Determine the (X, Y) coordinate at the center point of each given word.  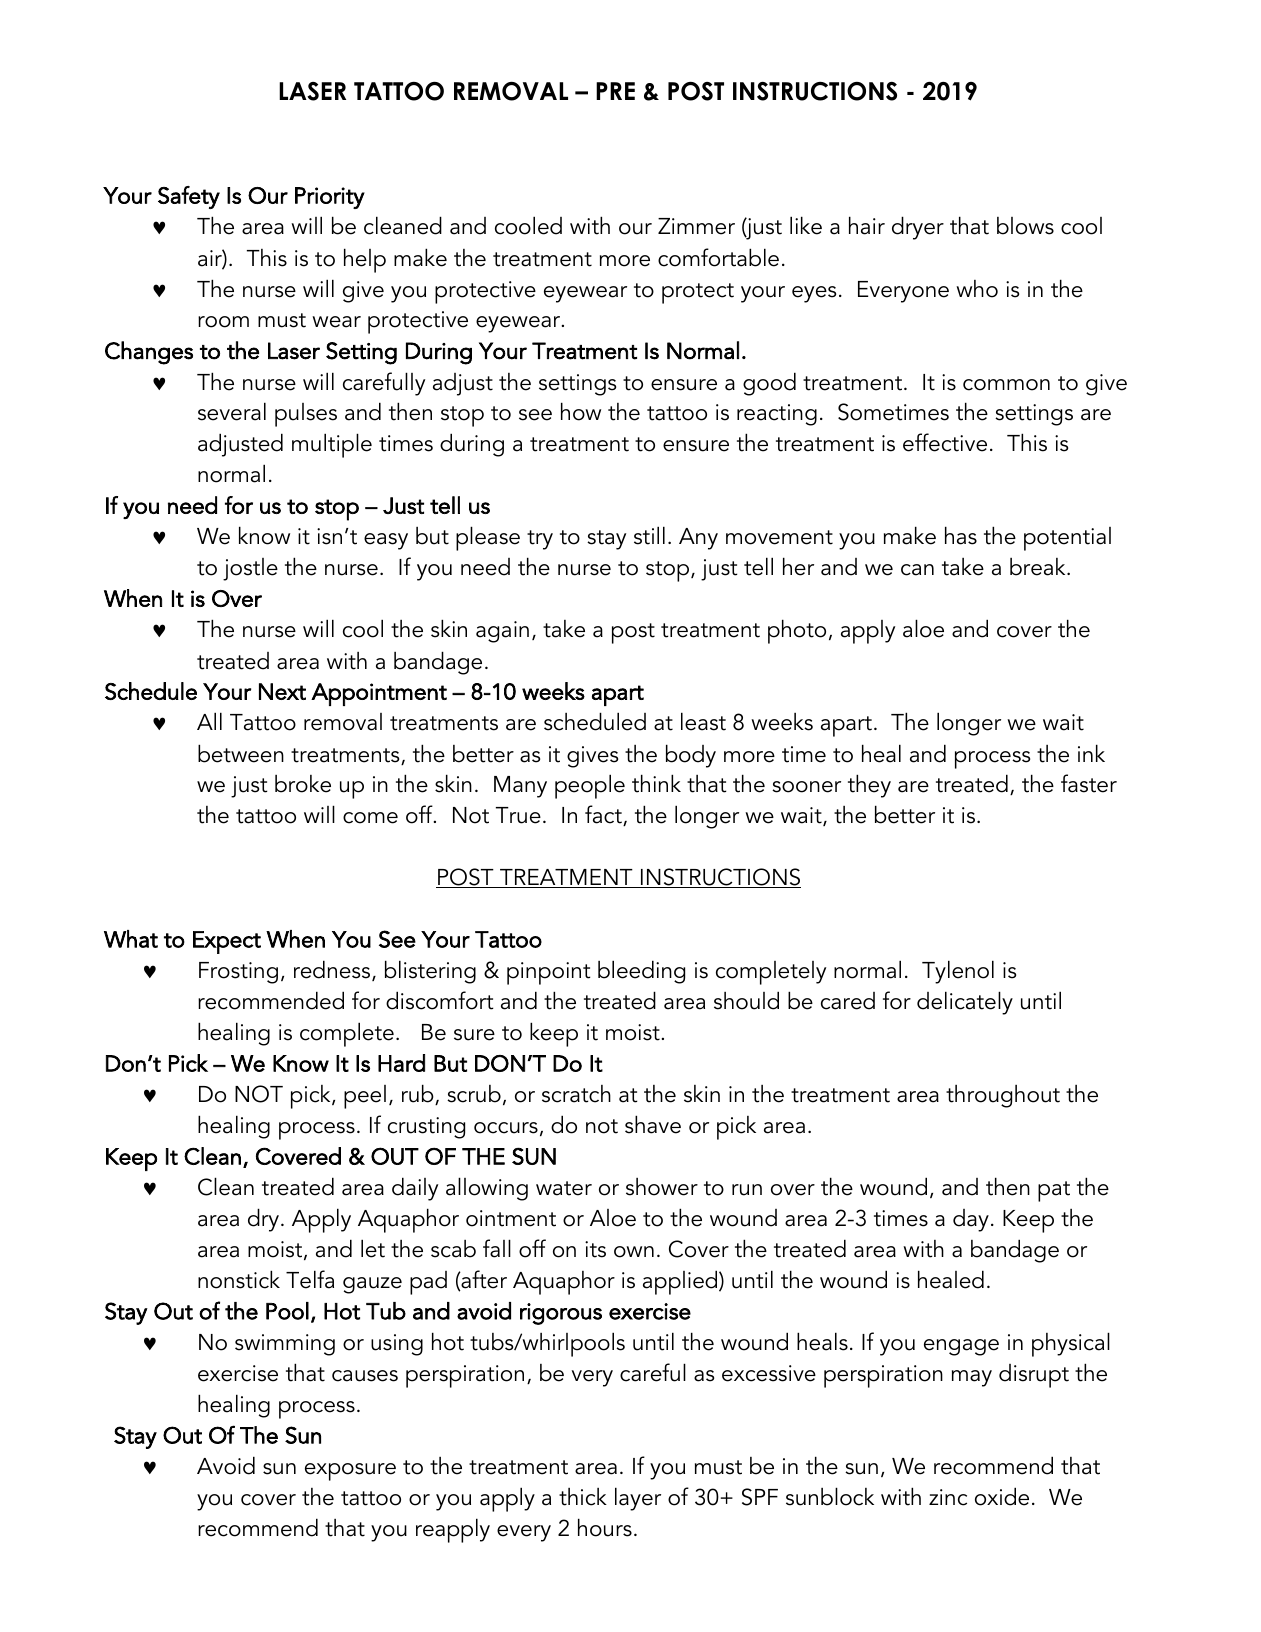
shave (653, 1124)
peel (365, 1097)
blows (1025, 226)
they (869, 786)
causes (365, 1376)
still (649, 535)
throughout (1003, 1096)
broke (303, 784)
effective (945, 442)
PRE (615, 91)
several (232, 411)
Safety (189, 197)
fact (604, 815)
